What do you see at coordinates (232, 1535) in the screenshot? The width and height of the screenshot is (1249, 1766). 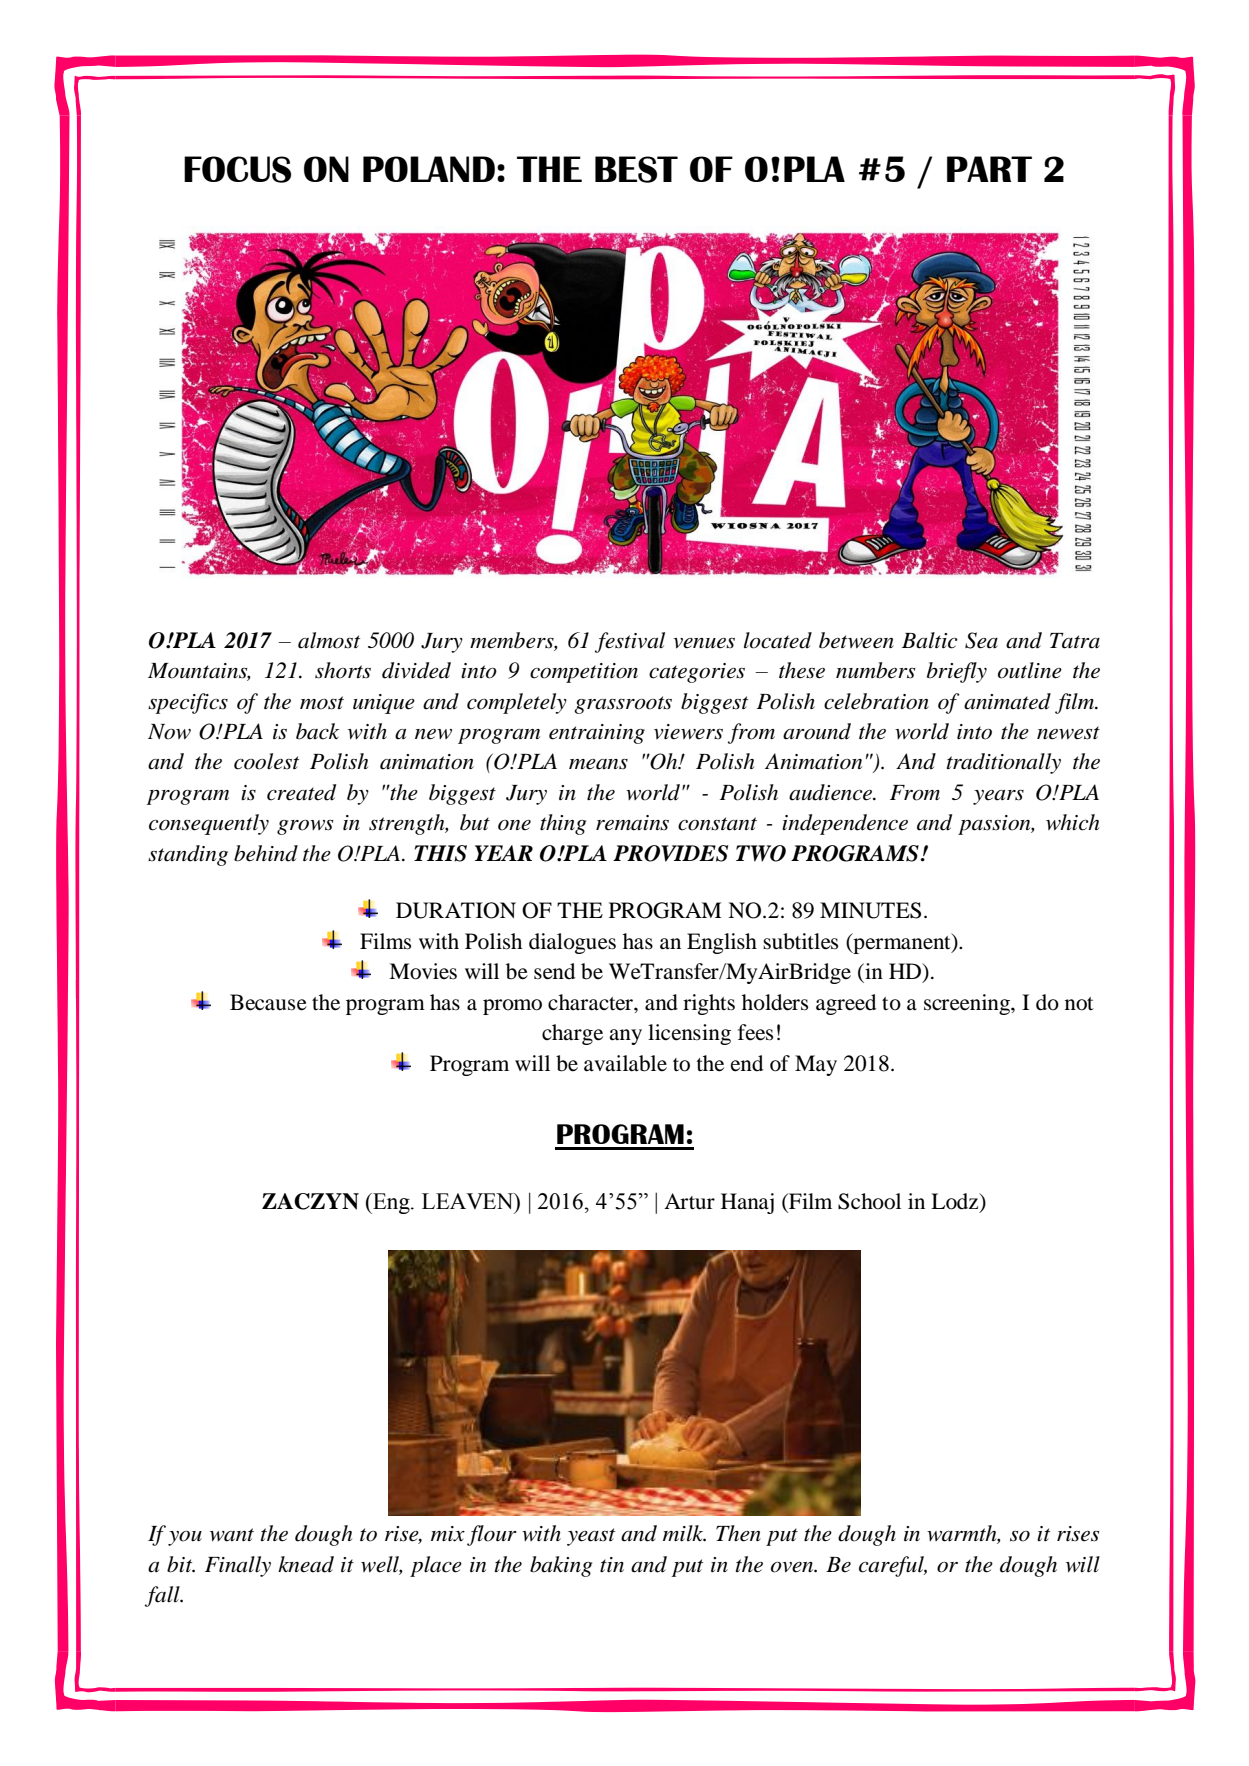 I see `want` at bounding box center [232, 1535].
